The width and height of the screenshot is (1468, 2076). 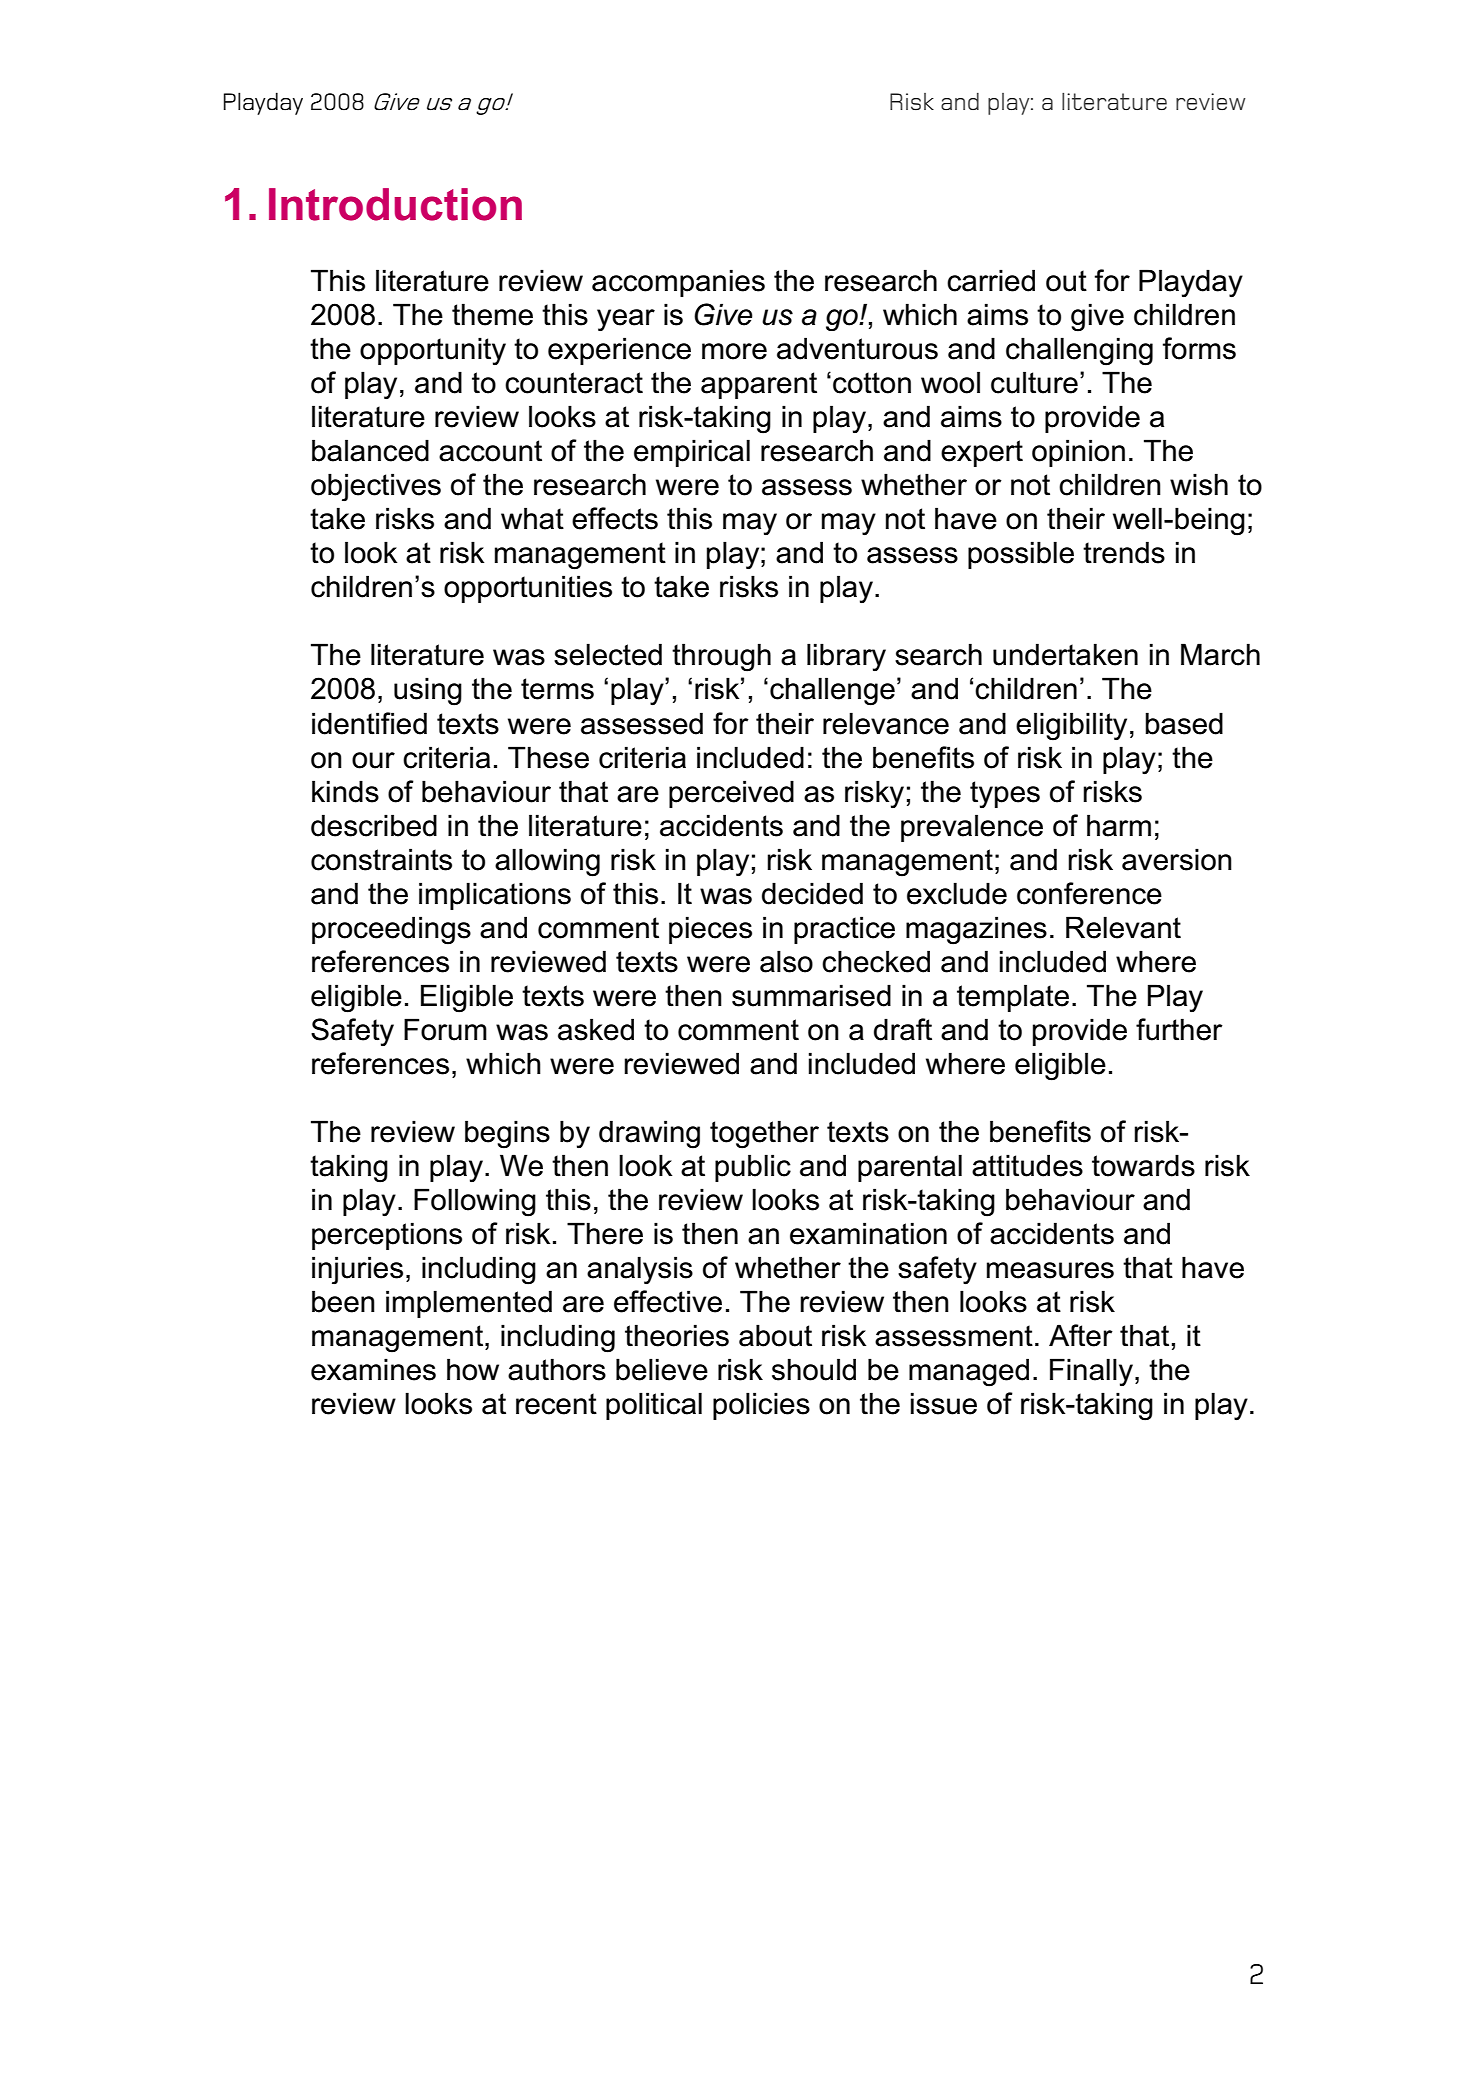 I want to click on carried, so click(x=991, y=280).
